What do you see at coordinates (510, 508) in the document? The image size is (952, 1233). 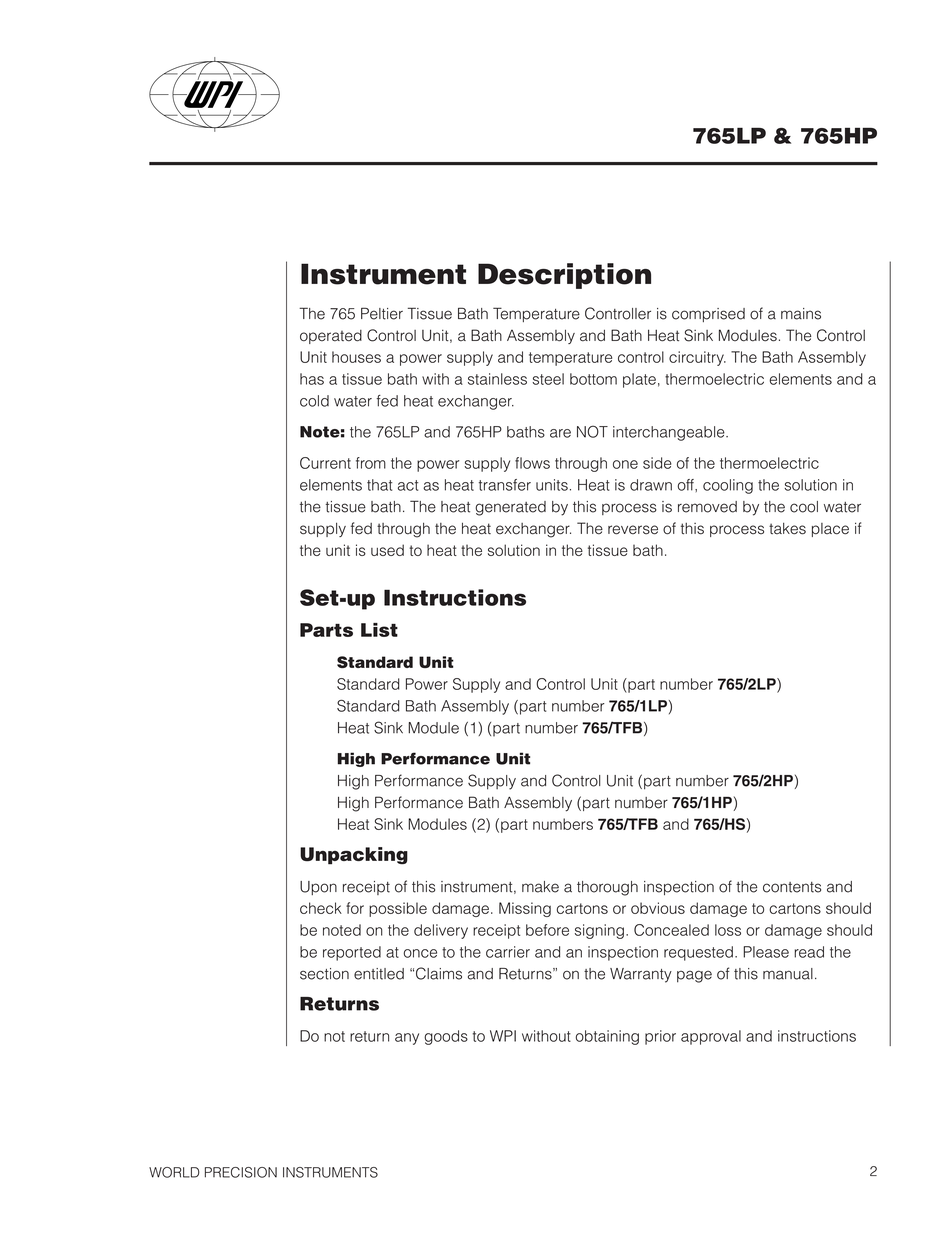 I see `generated` at bounding box center [510, 508].
